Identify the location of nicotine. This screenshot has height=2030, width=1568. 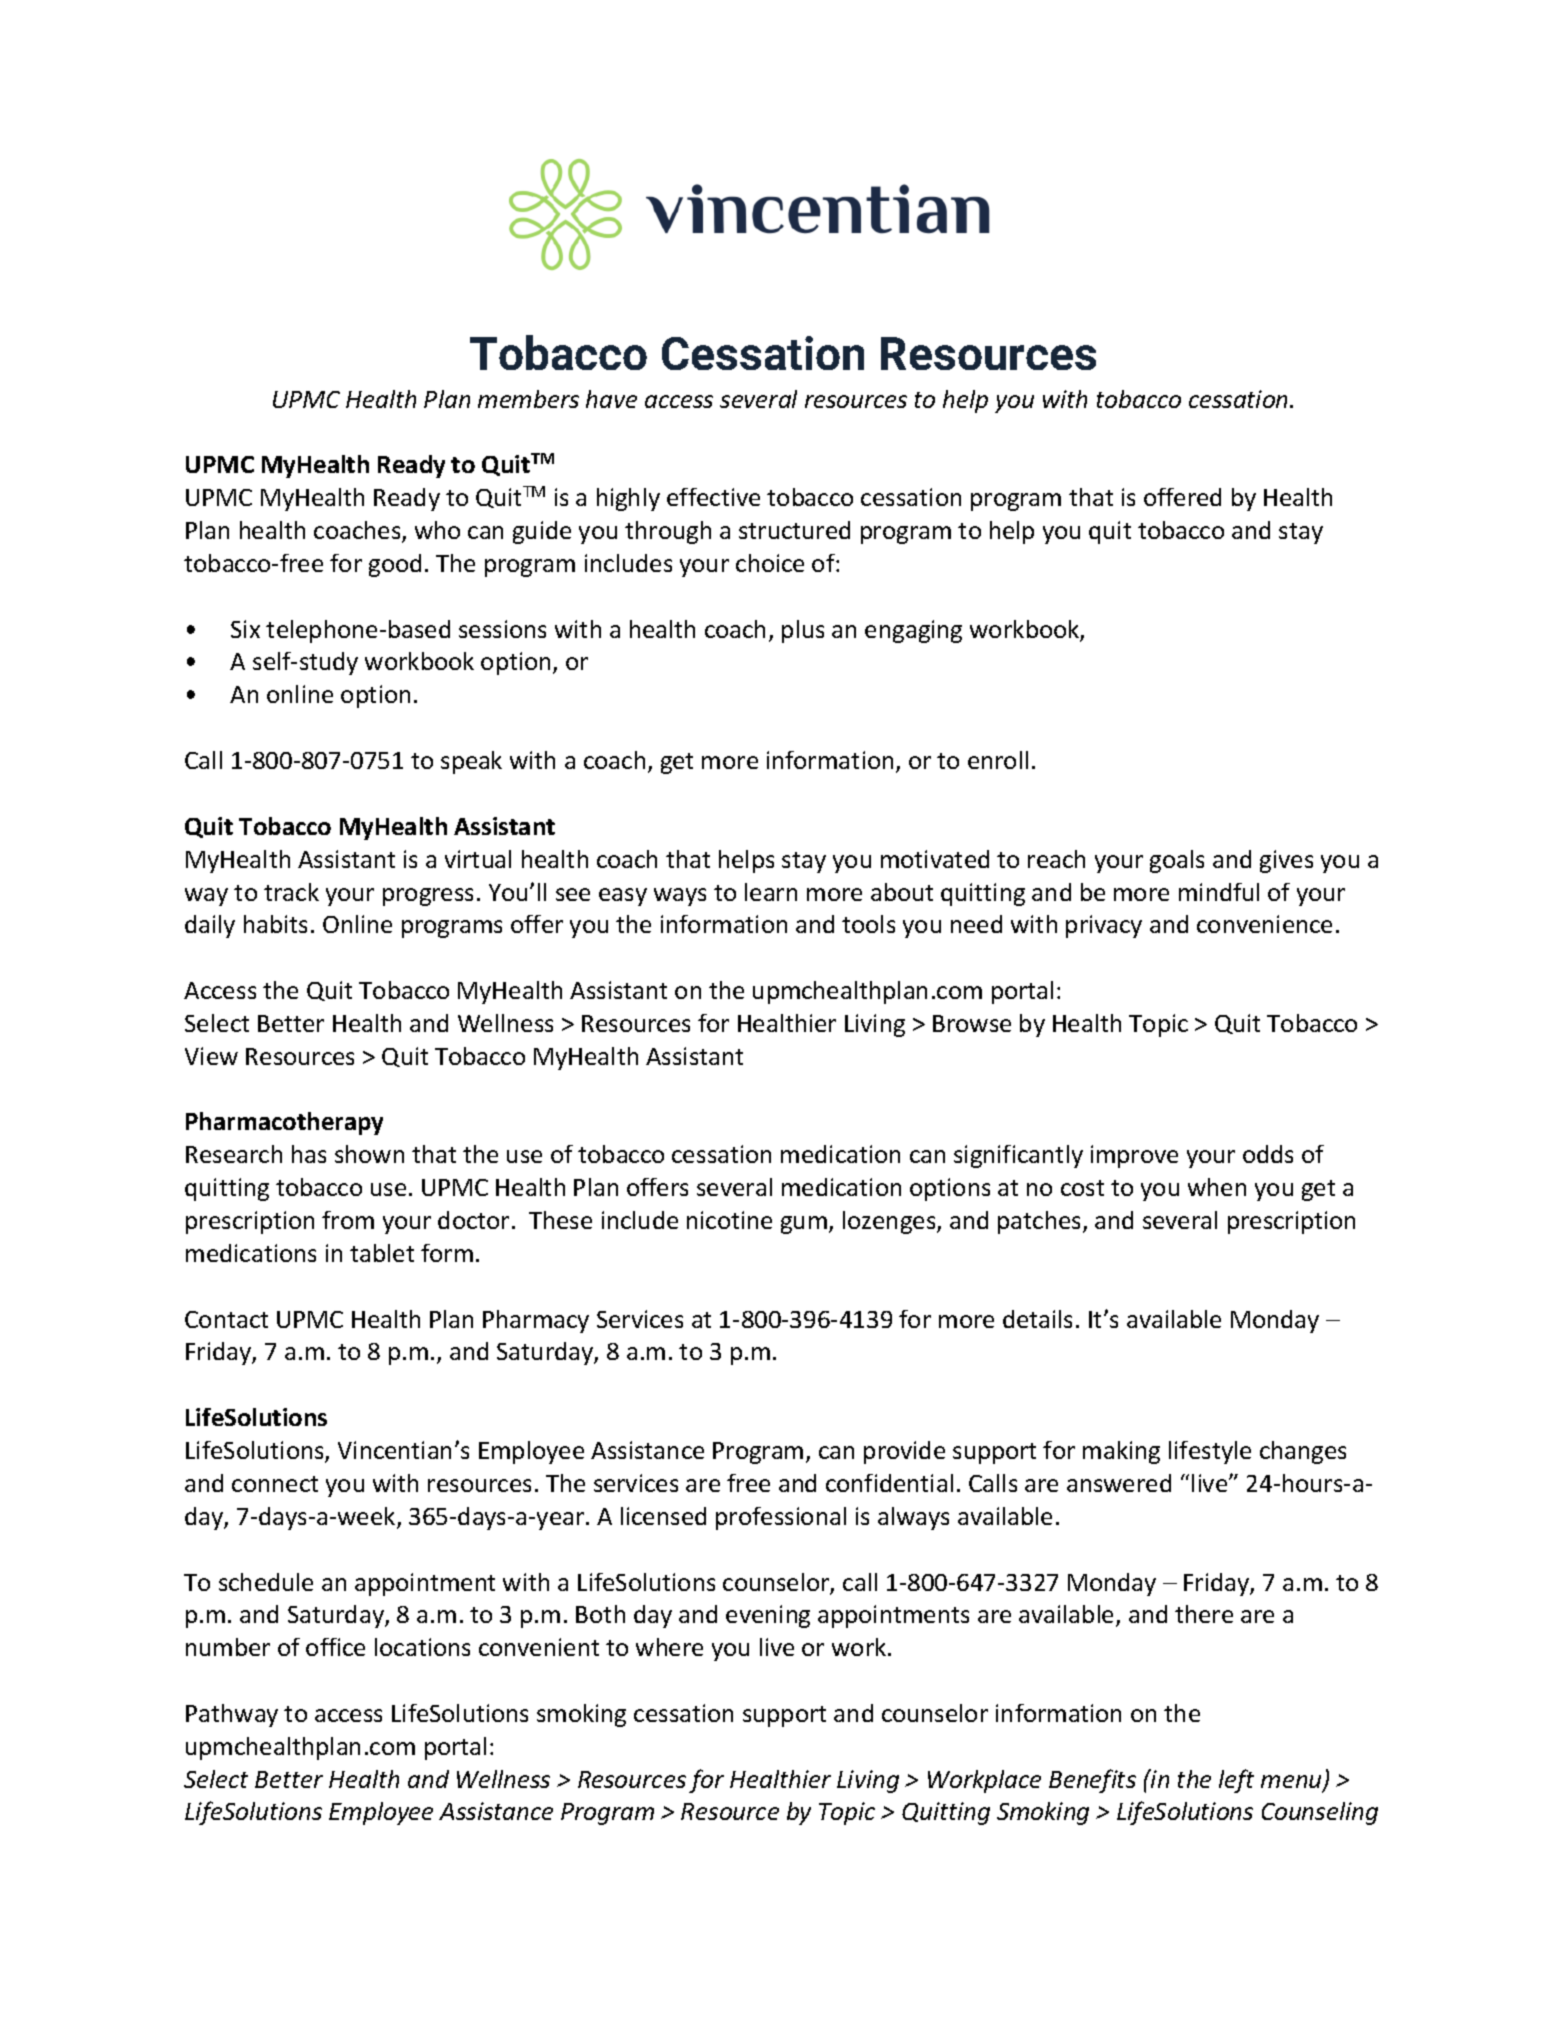
(729, 1220).
